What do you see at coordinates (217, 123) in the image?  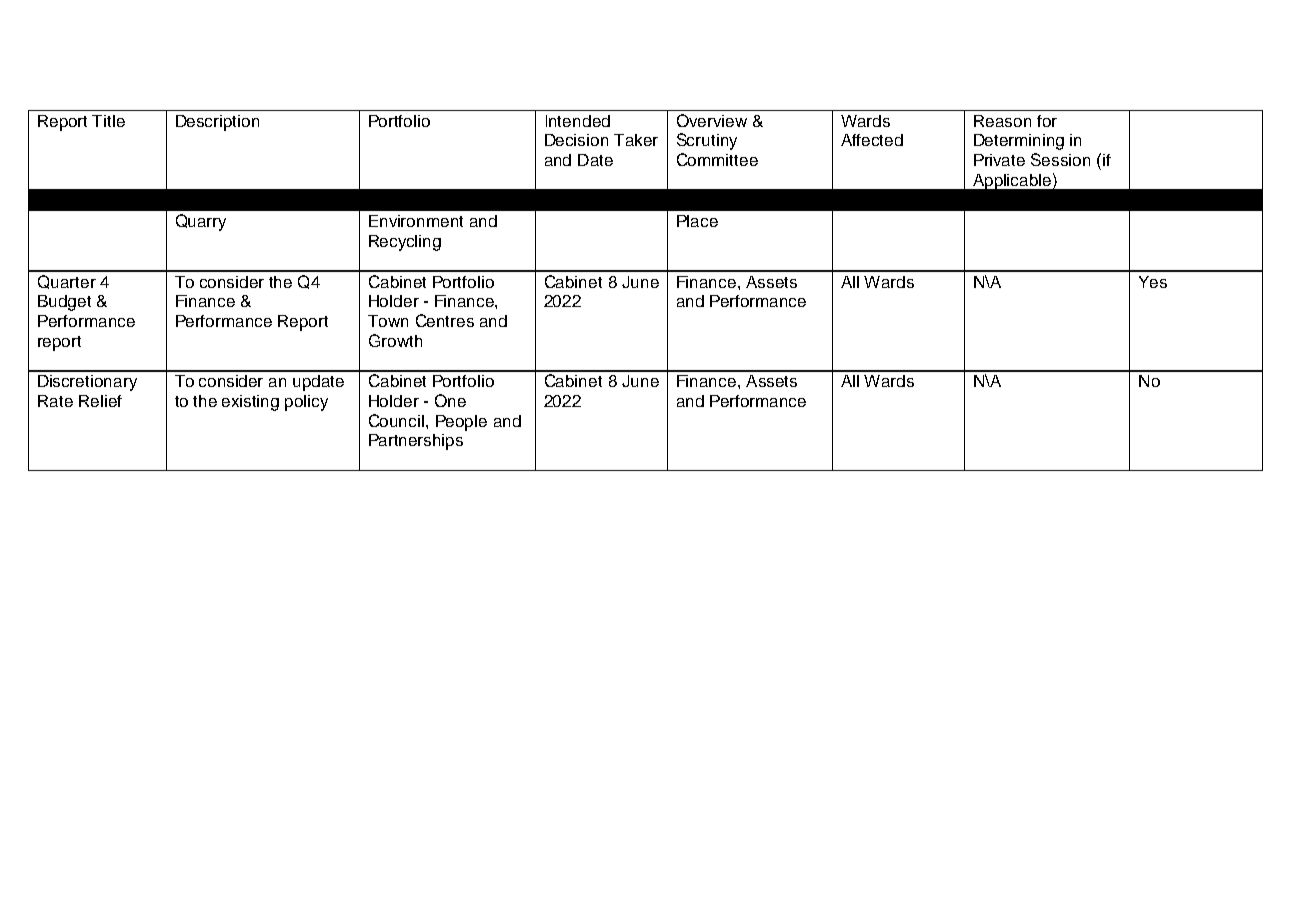 I see `Description` at bounding box center [217, 123].
